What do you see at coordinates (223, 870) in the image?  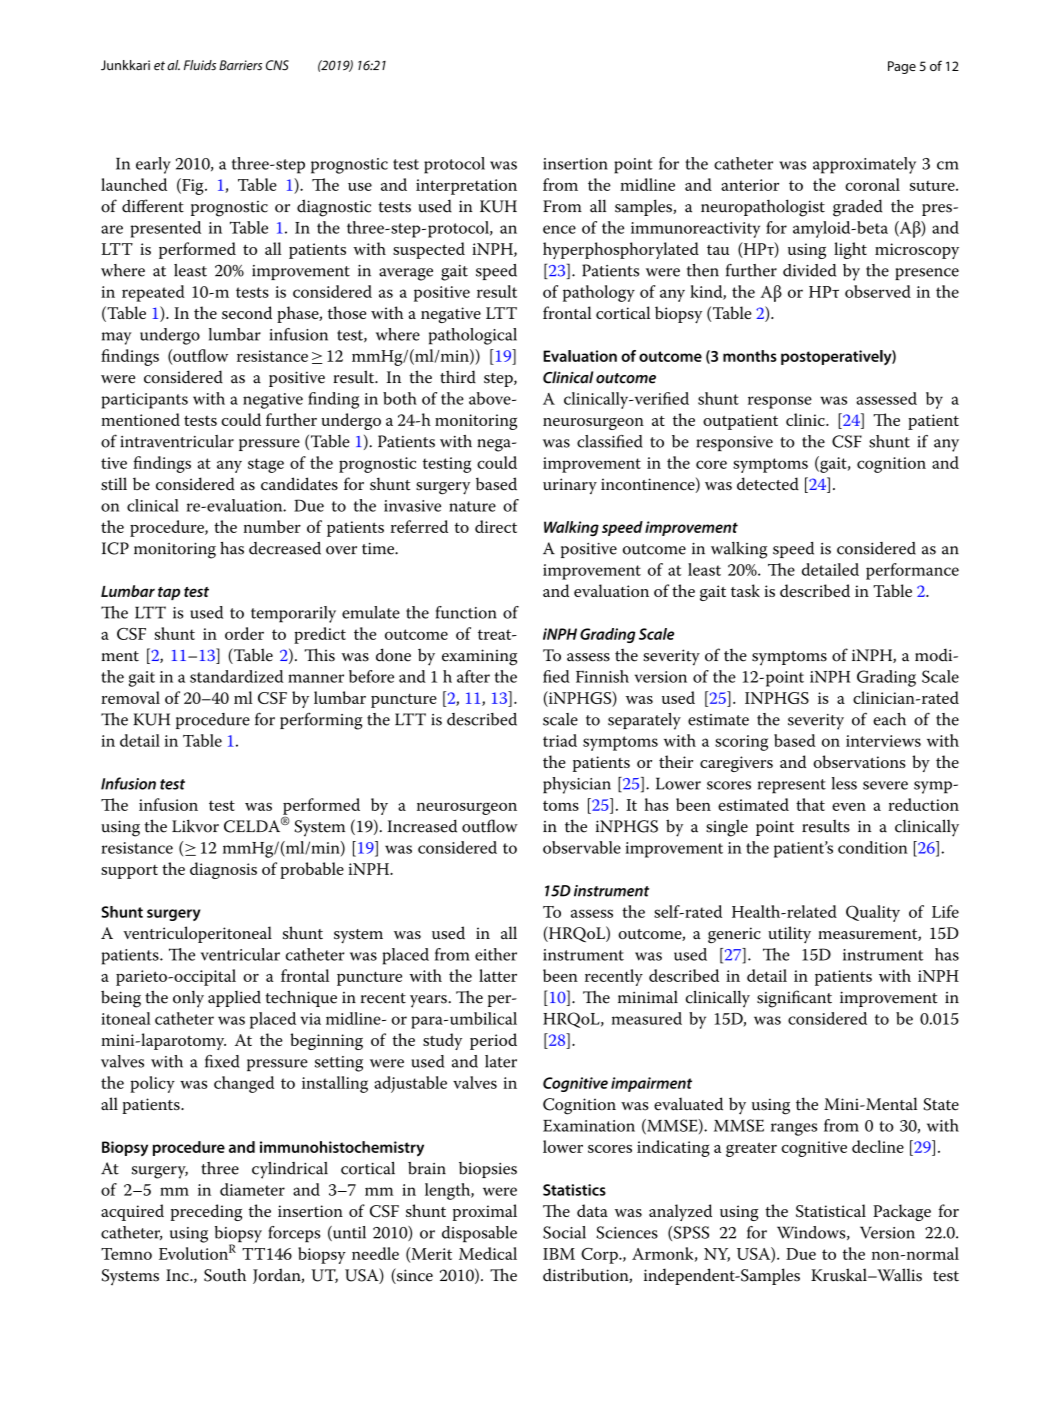 I see `diagnosis` at bounding box center [223, 870].
